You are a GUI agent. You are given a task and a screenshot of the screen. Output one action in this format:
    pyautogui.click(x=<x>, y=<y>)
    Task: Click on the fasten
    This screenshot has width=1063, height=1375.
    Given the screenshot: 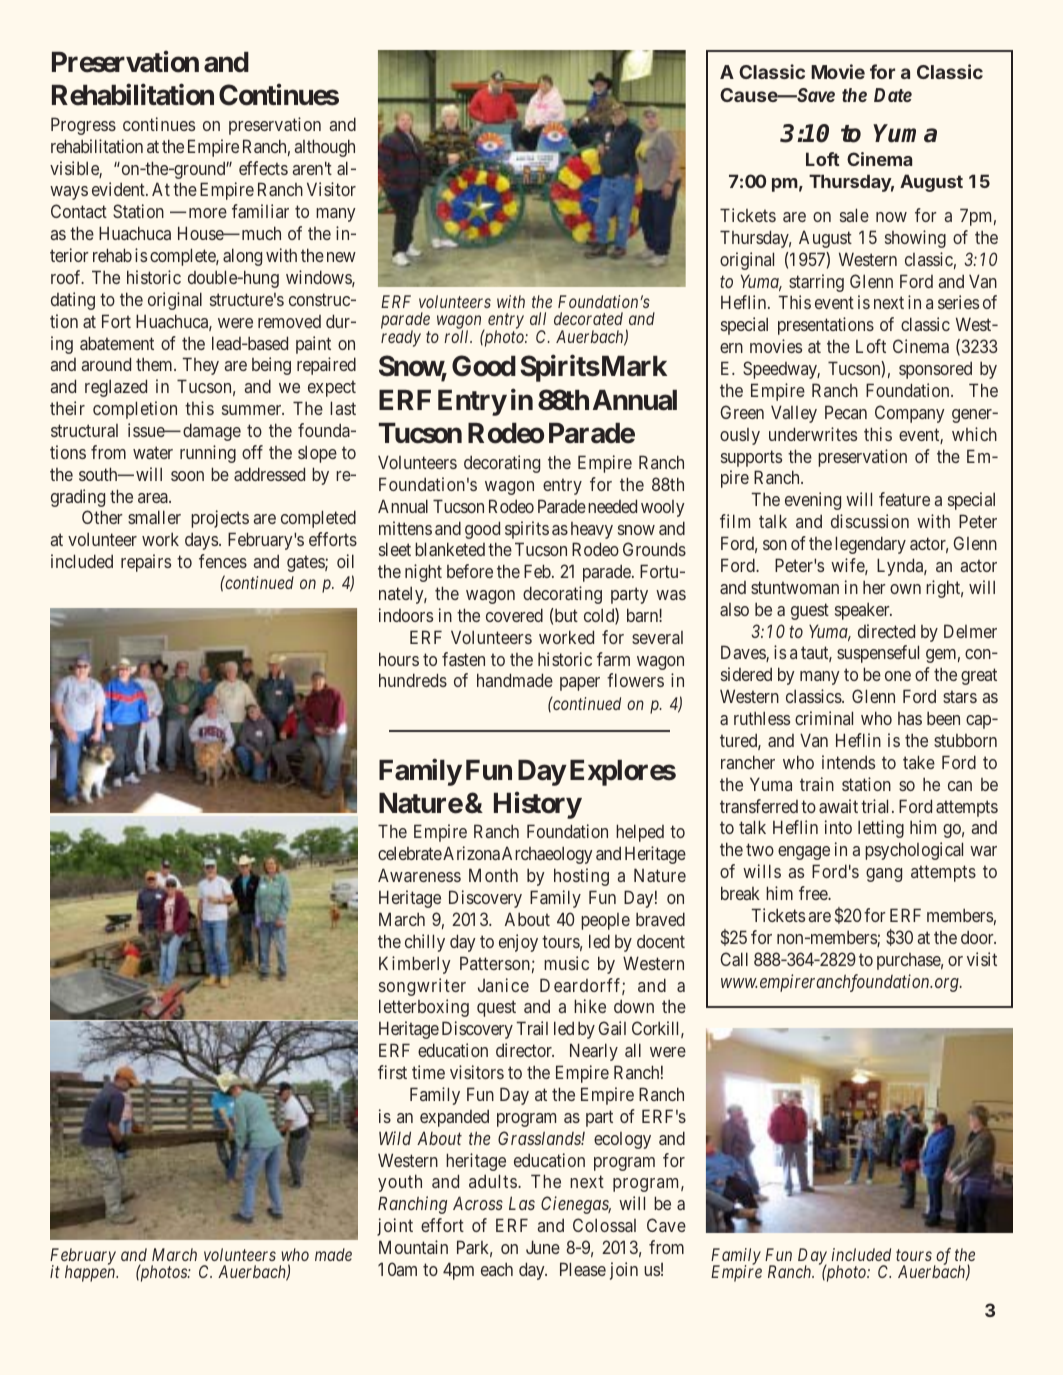 What is the action you would take?
    pyautogui.click(x=463, y=659)
